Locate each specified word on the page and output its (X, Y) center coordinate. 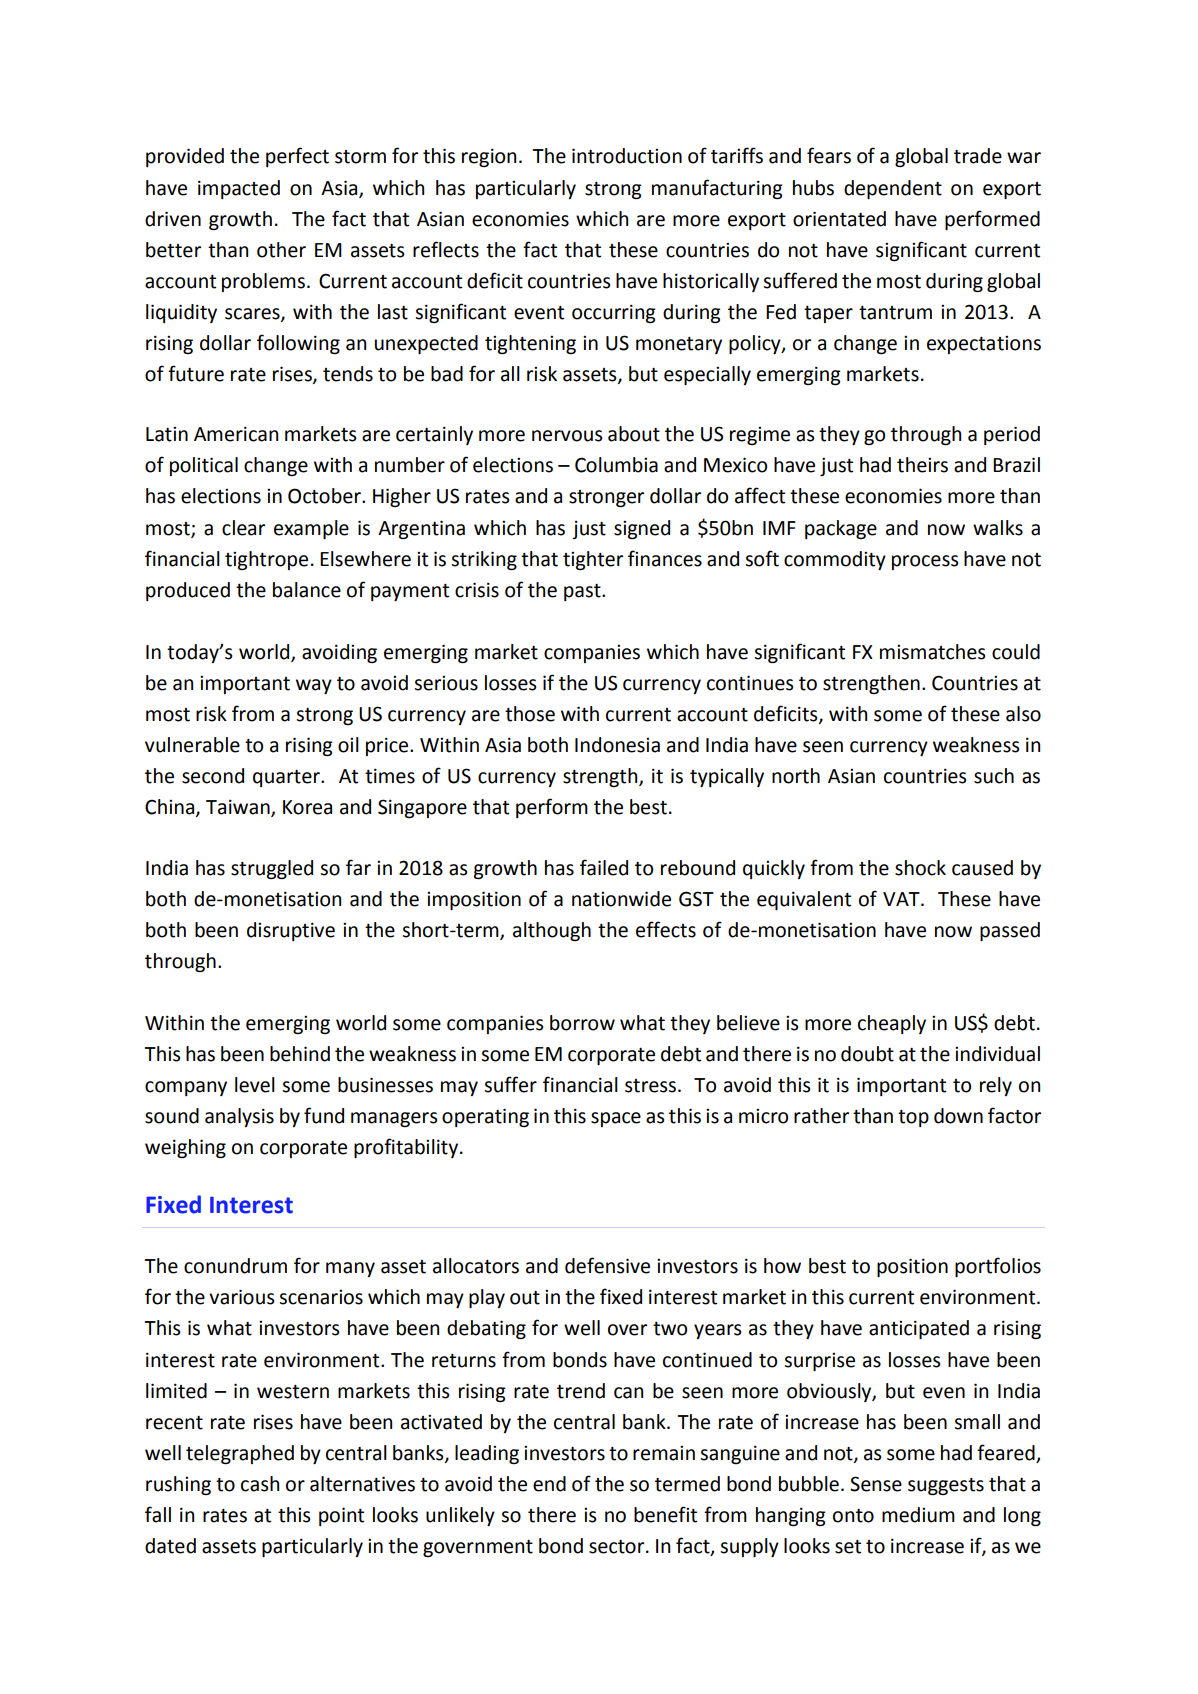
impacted (239, 189)
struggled (272, 869)
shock (920, 868)
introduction (627, 156)
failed (604, 867)
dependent (893, 189)
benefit (665, 1514)
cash (260, 1484)
